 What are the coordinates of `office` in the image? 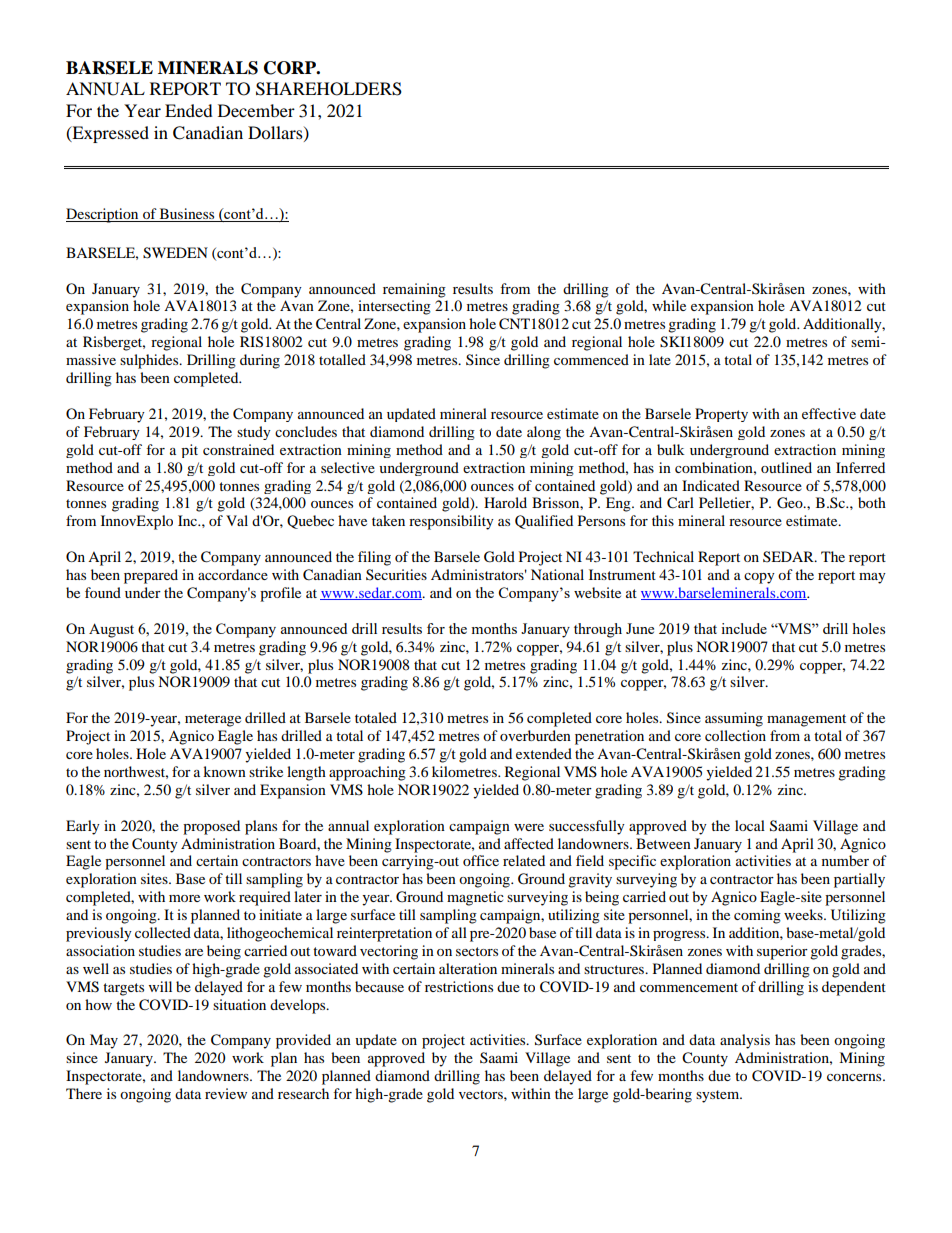 It's located at (481, 860).
